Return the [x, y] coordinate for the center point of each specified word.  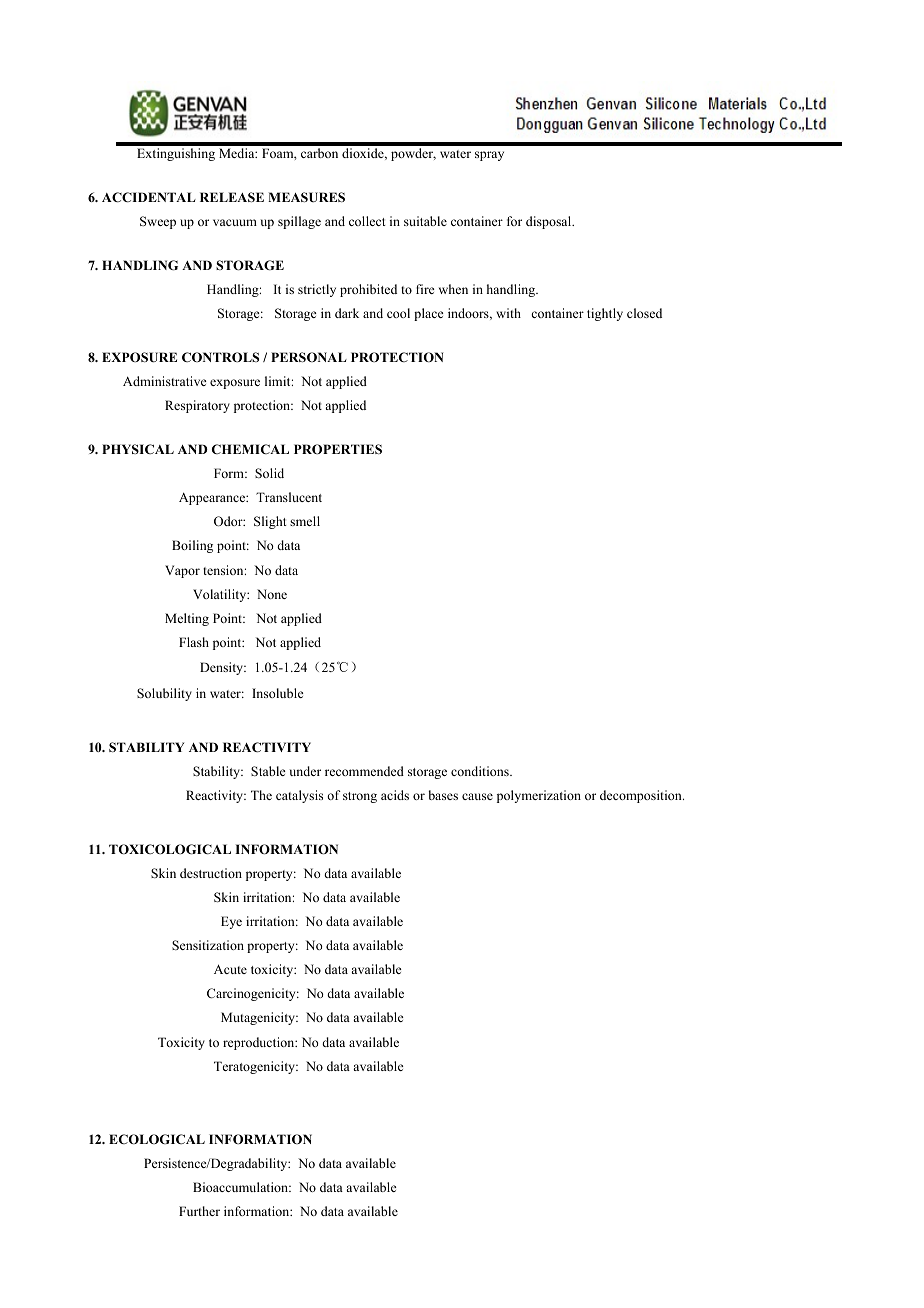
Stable [268, 771]
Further [199, 1211]
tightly [605, 314]
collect [367, 221]
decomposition [642, 796]
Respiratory [197, 406]
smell [305, 521]
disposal [550, 222]
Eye [231, 922]
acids [395, 795]
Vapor [182, 571]
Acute [230, 969]
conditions [481, 771]
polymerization [539, 796]
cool [398, 313]
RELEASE [232, 197]
